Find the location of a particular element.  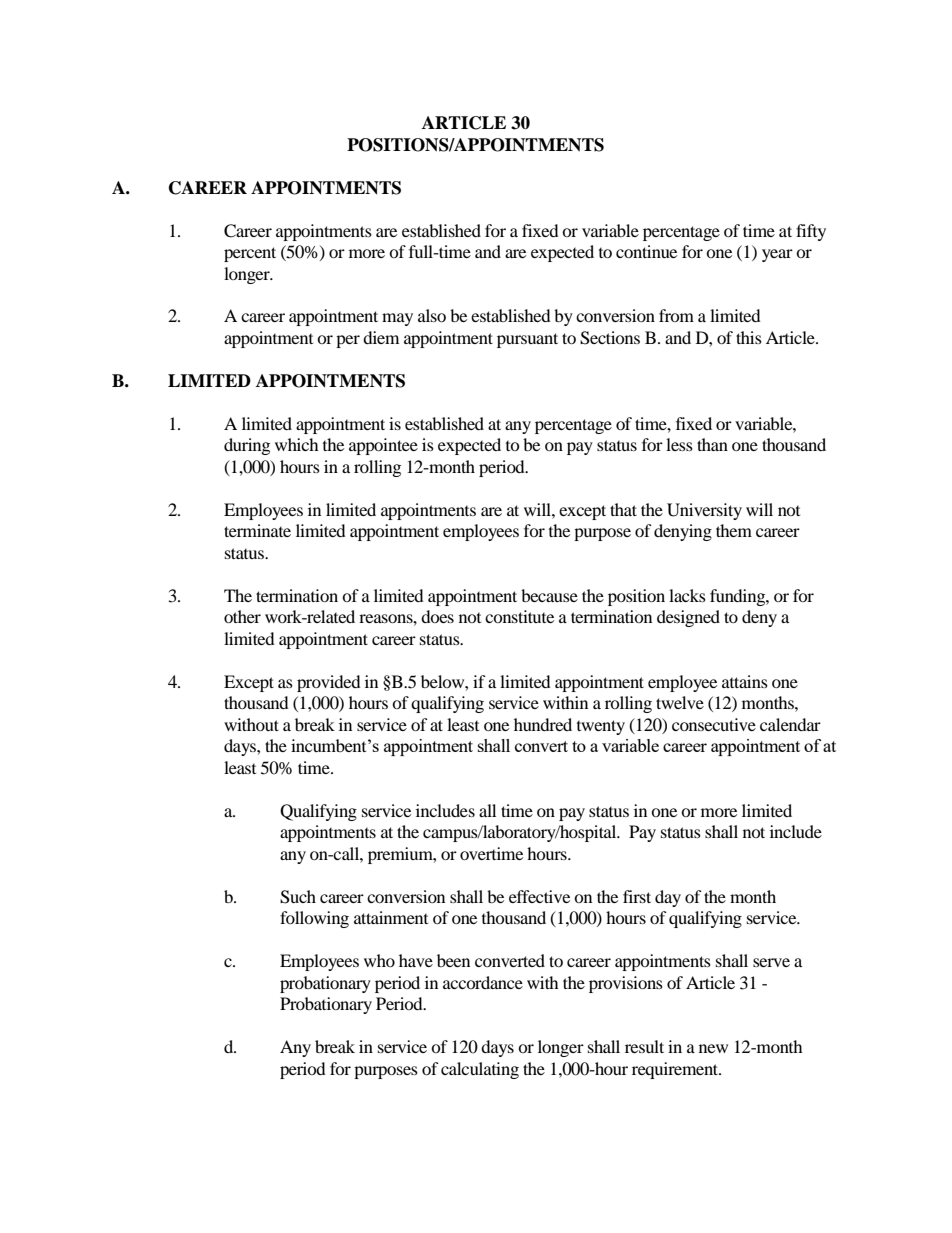

which is located at coordinates (297, 444).
